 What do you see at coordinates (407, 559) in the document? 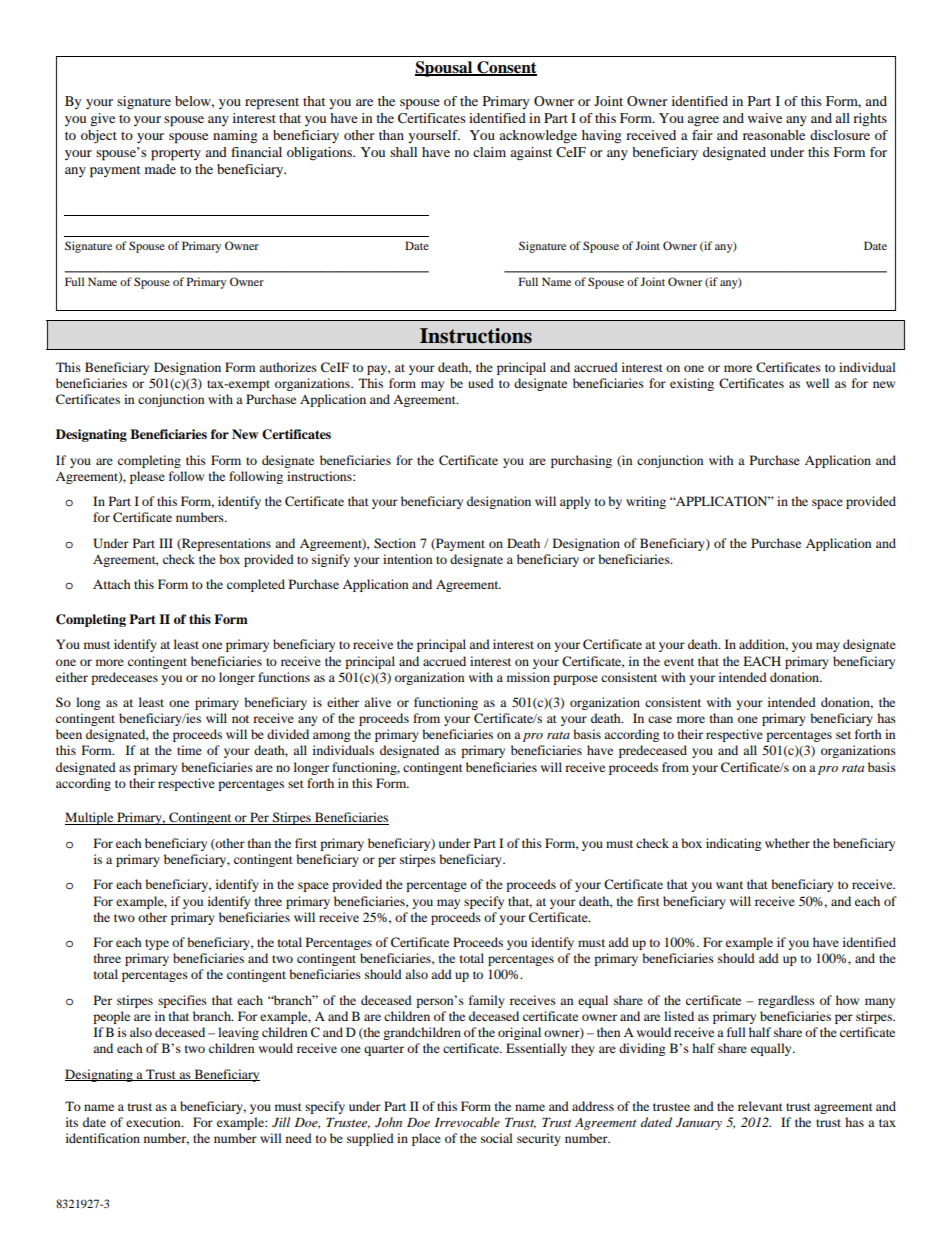
I see `intention` at bounding box center [407, 559].
